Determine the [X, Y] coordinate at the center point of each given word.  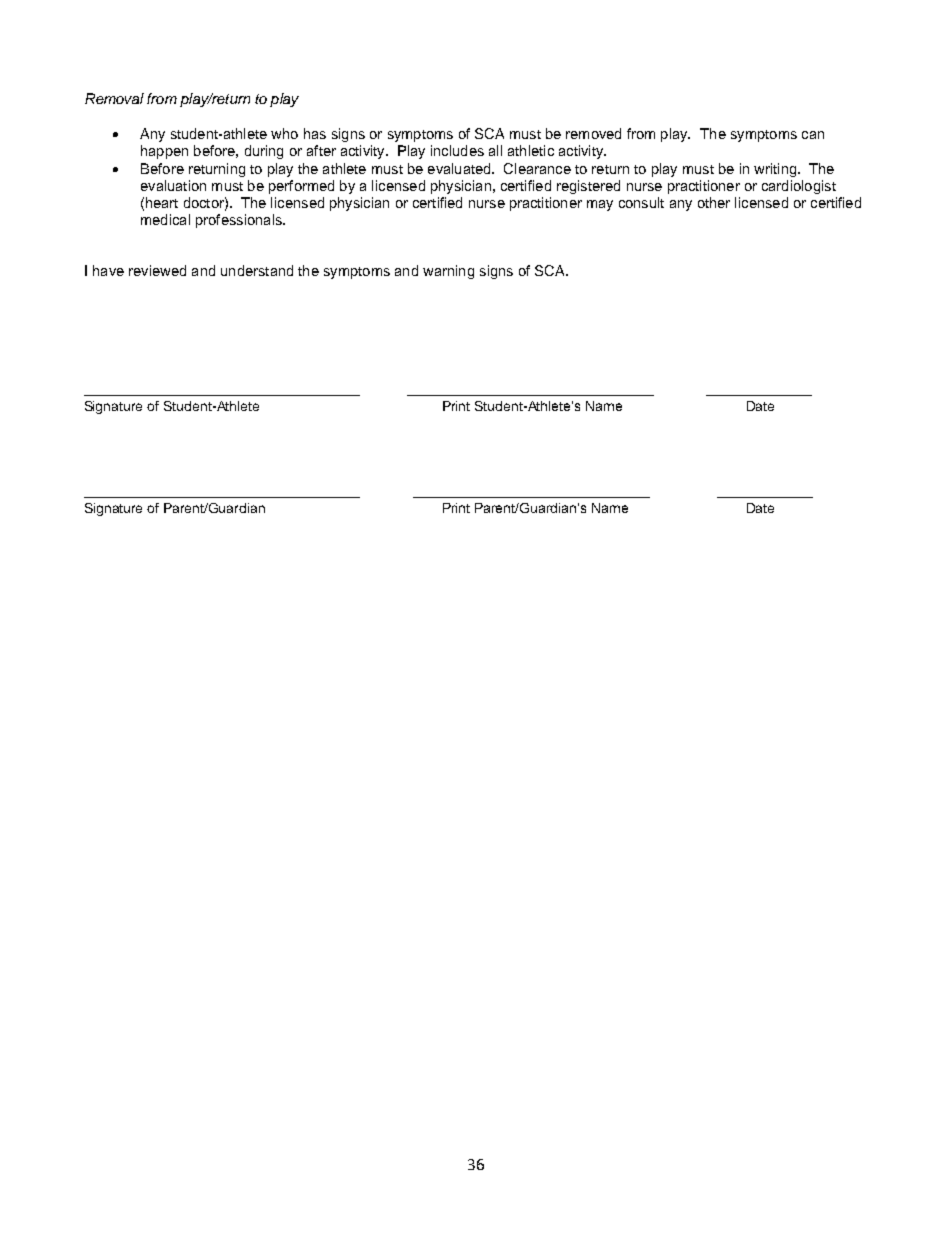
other [714, 202]
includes [457, 150]
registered [588, 187]
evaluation [173, 185]
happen [164, 152]
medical [165, 219]
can [813, 135]
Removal [114, 98]
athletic [531, 150]
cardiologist [799, 187]
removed [593, 133]
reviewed [157, 270]
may [600, 205]
